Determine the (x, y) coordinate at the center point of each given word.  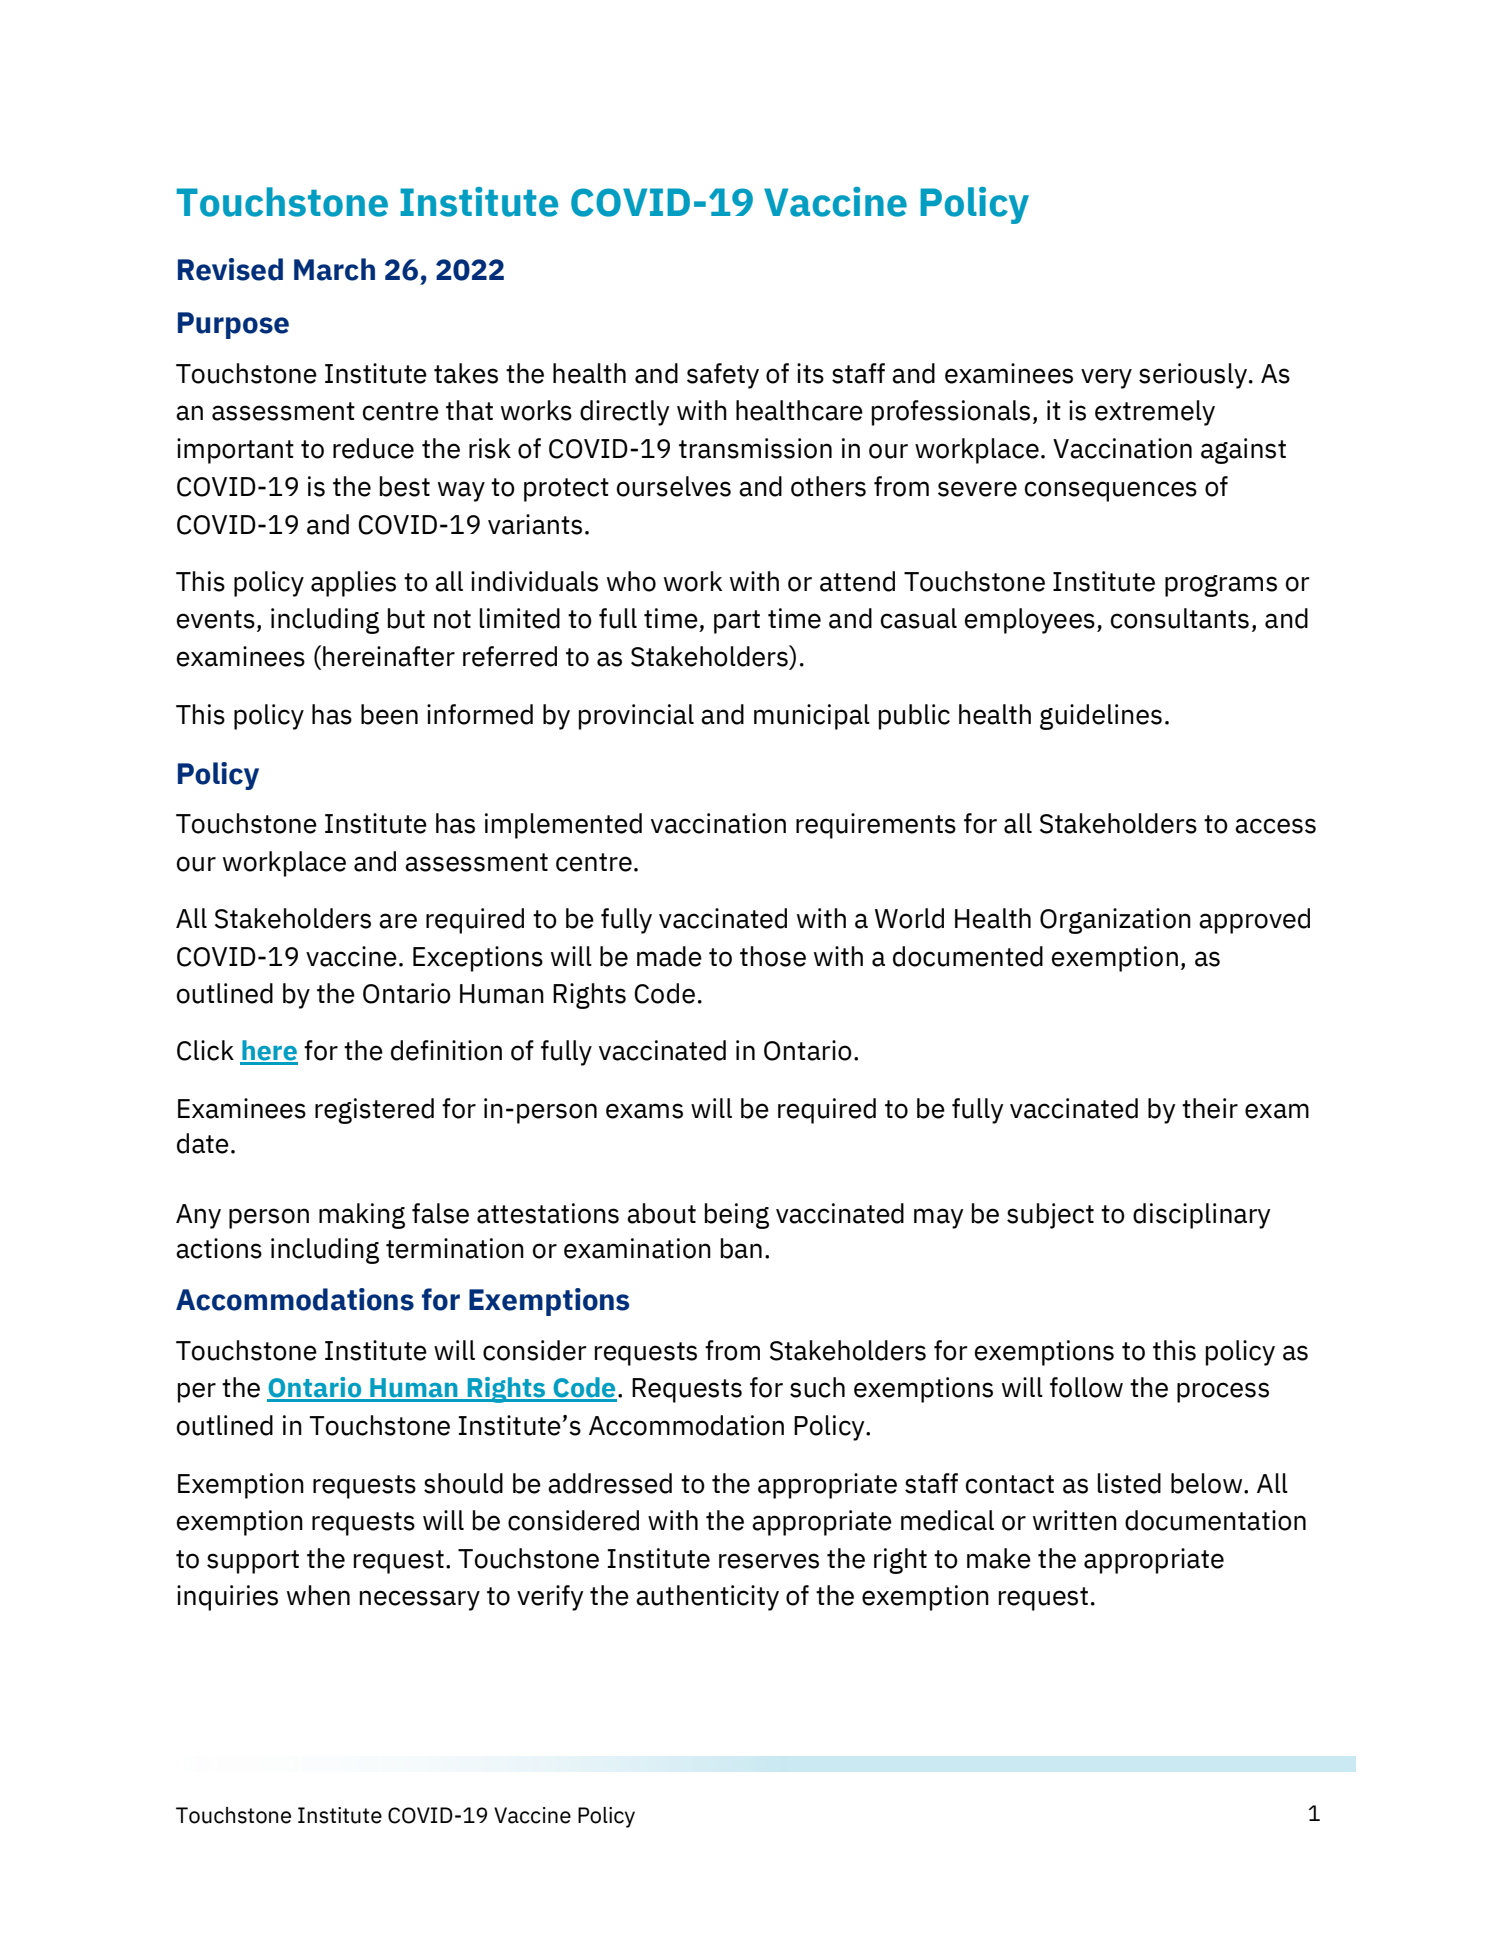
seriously (1193, 376)
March (334, 269)
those (773, 956)
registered (374, 1111)
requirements (876, 826)
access (1275, 826)
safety (723, 376)
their (1210, 1108)
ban (741, 1248)
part (737, 622)
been (389, 714)
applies (353, 584)
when (318, 1595)
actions (219, 1248)
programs (1221, 586)
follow (1086, 1387)
